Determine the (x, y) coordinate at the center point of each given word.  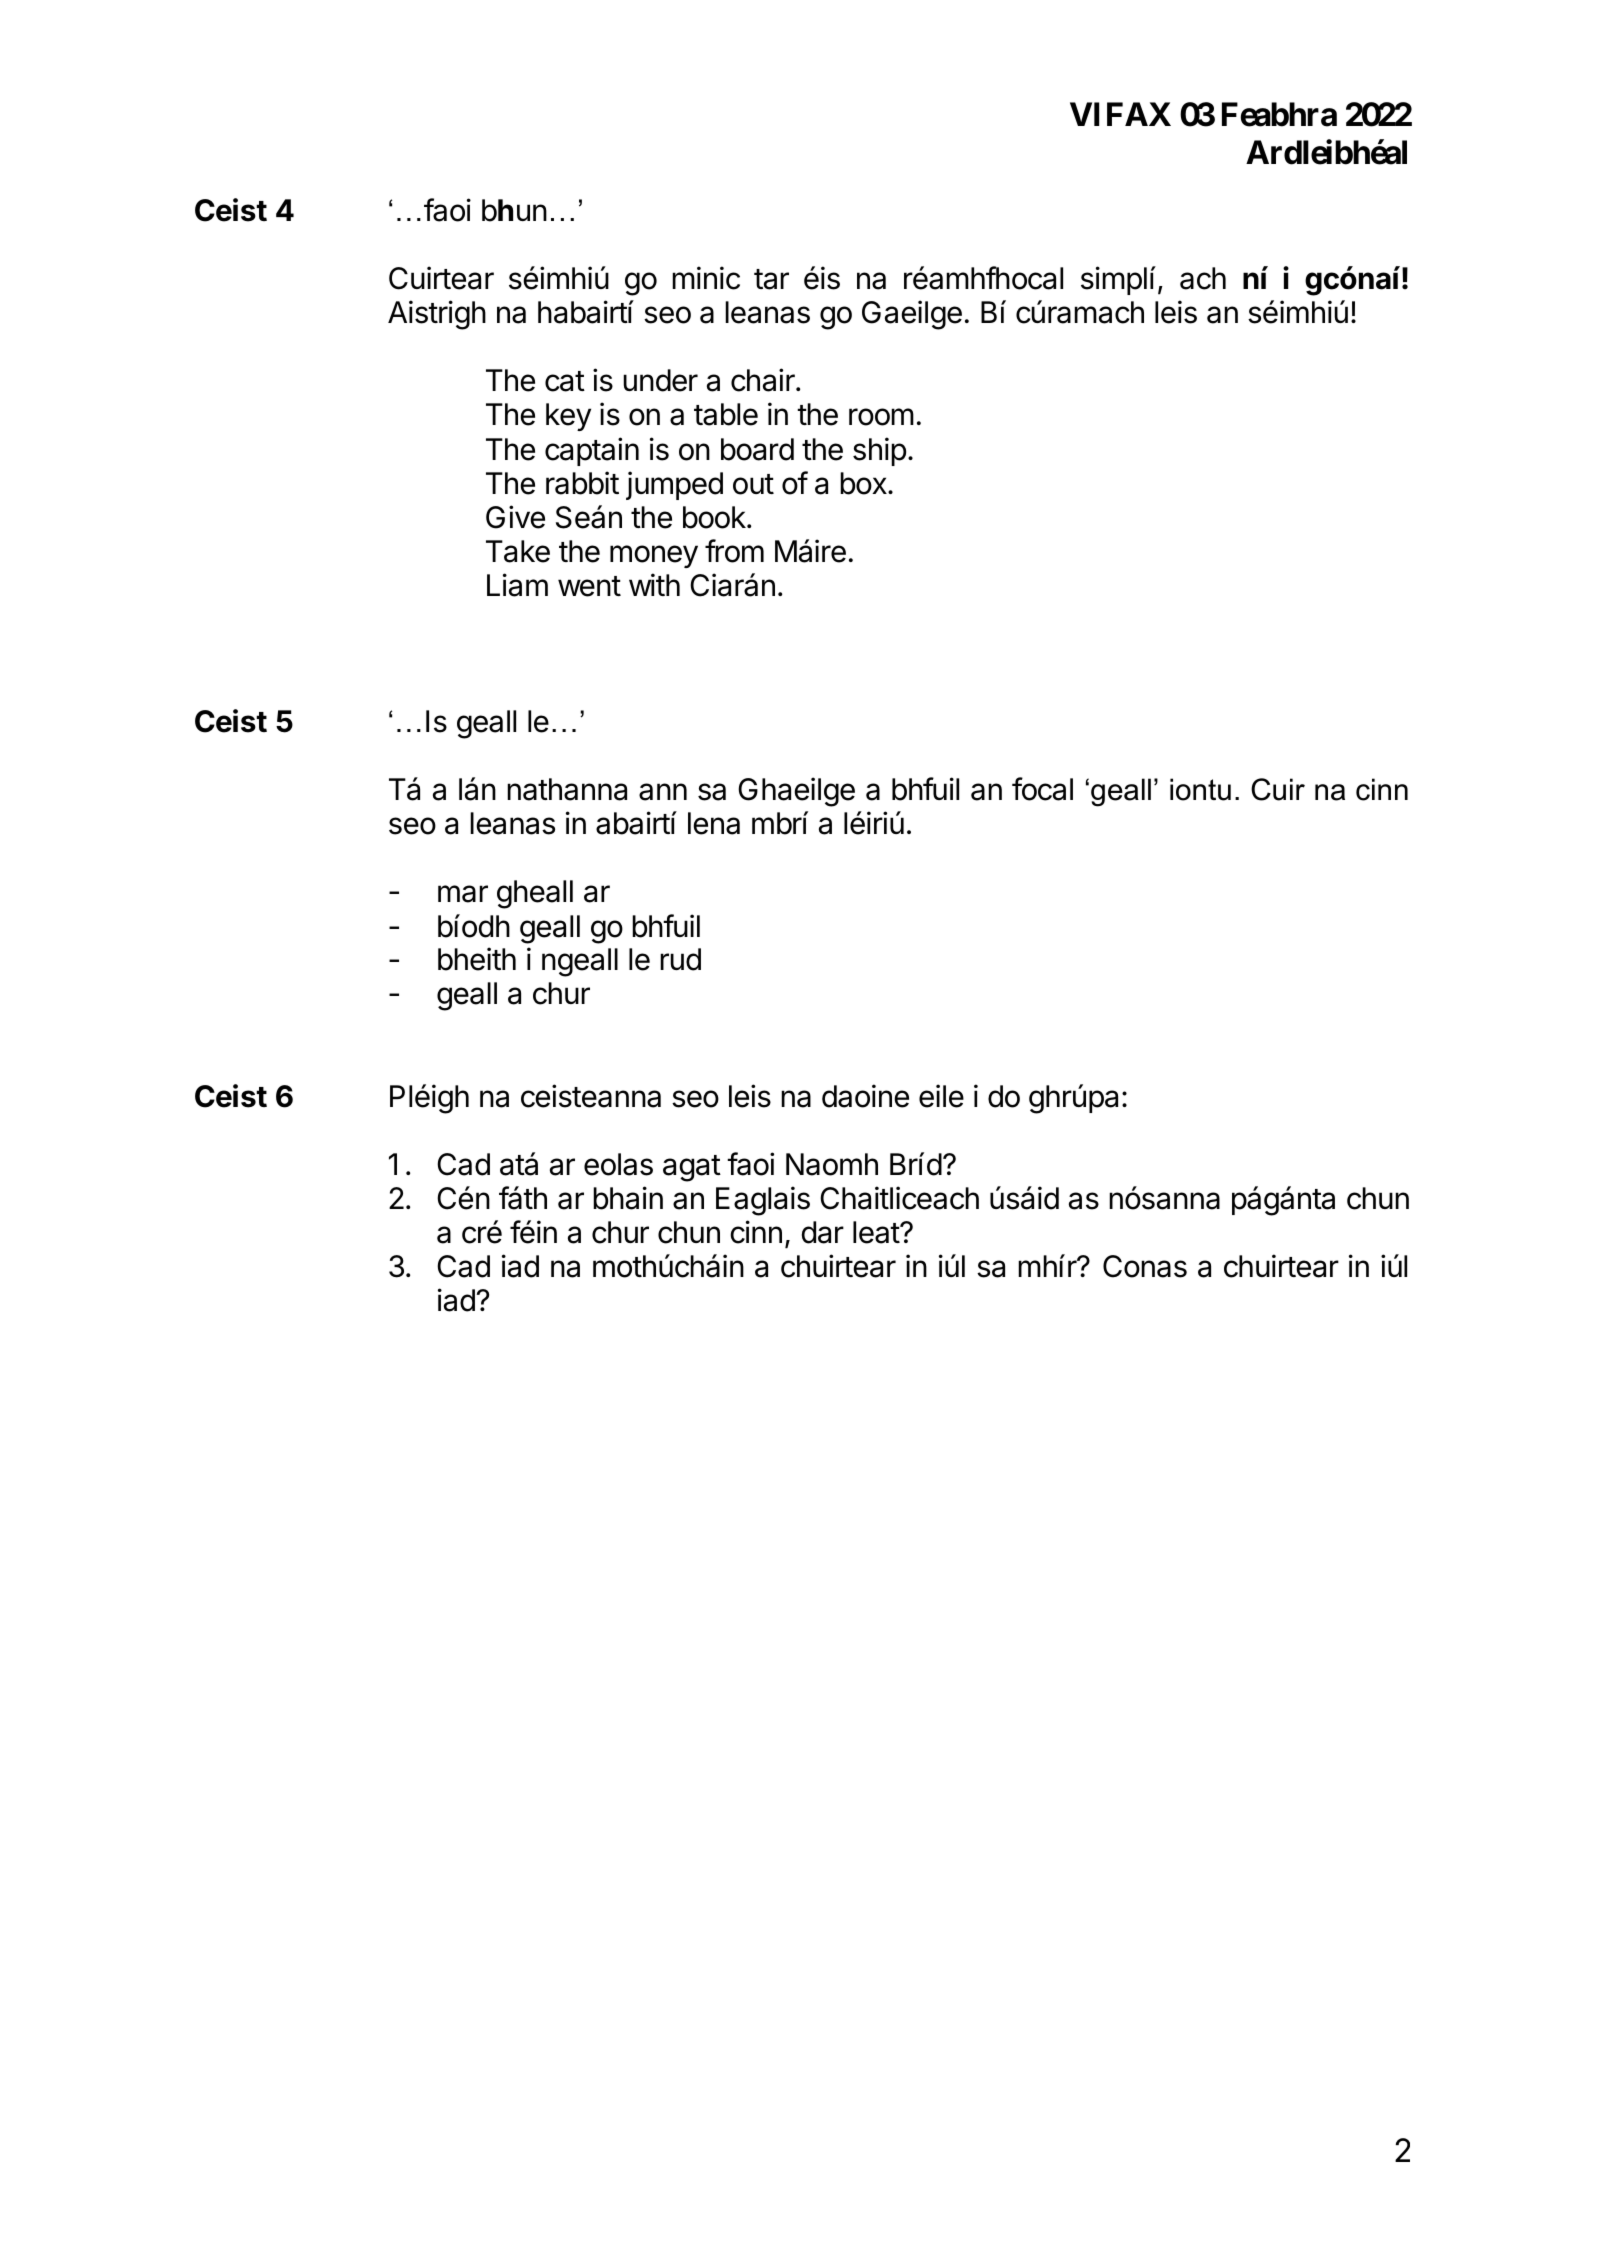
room (881, 417)
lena (714, 823)
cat (565, 381)
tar (771, 279)
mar (463, 894)
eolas (618, 1164)
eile (941, 1096)
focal (1042, 789)
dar (823, 1232)
